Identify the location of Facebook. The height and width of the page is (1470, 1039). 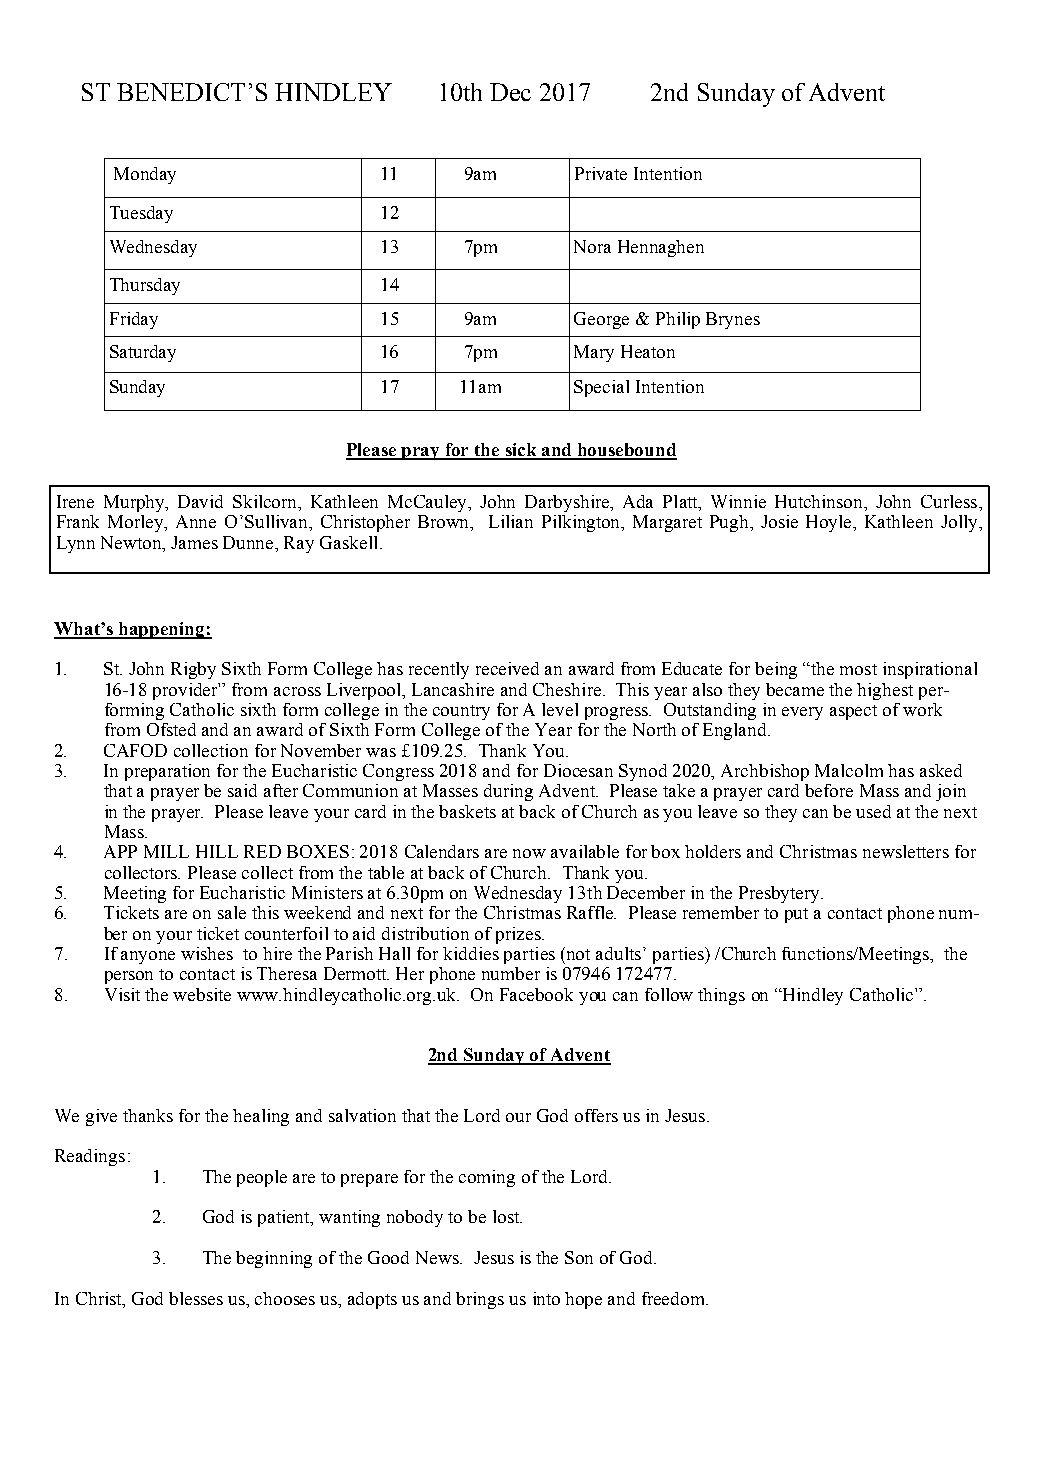
(536, 994).
